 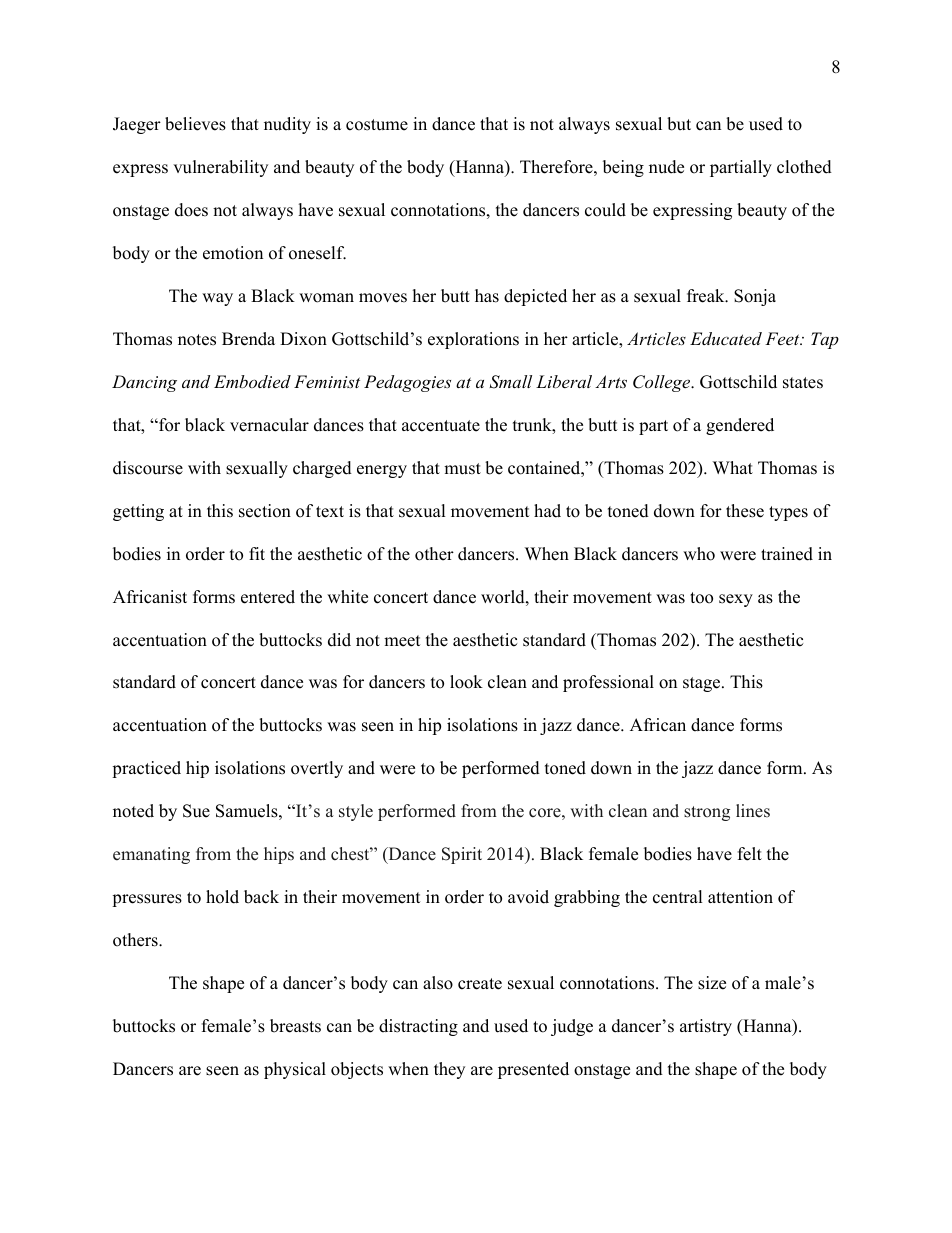 I want to click on Sue, so click(x=196, y=811).
